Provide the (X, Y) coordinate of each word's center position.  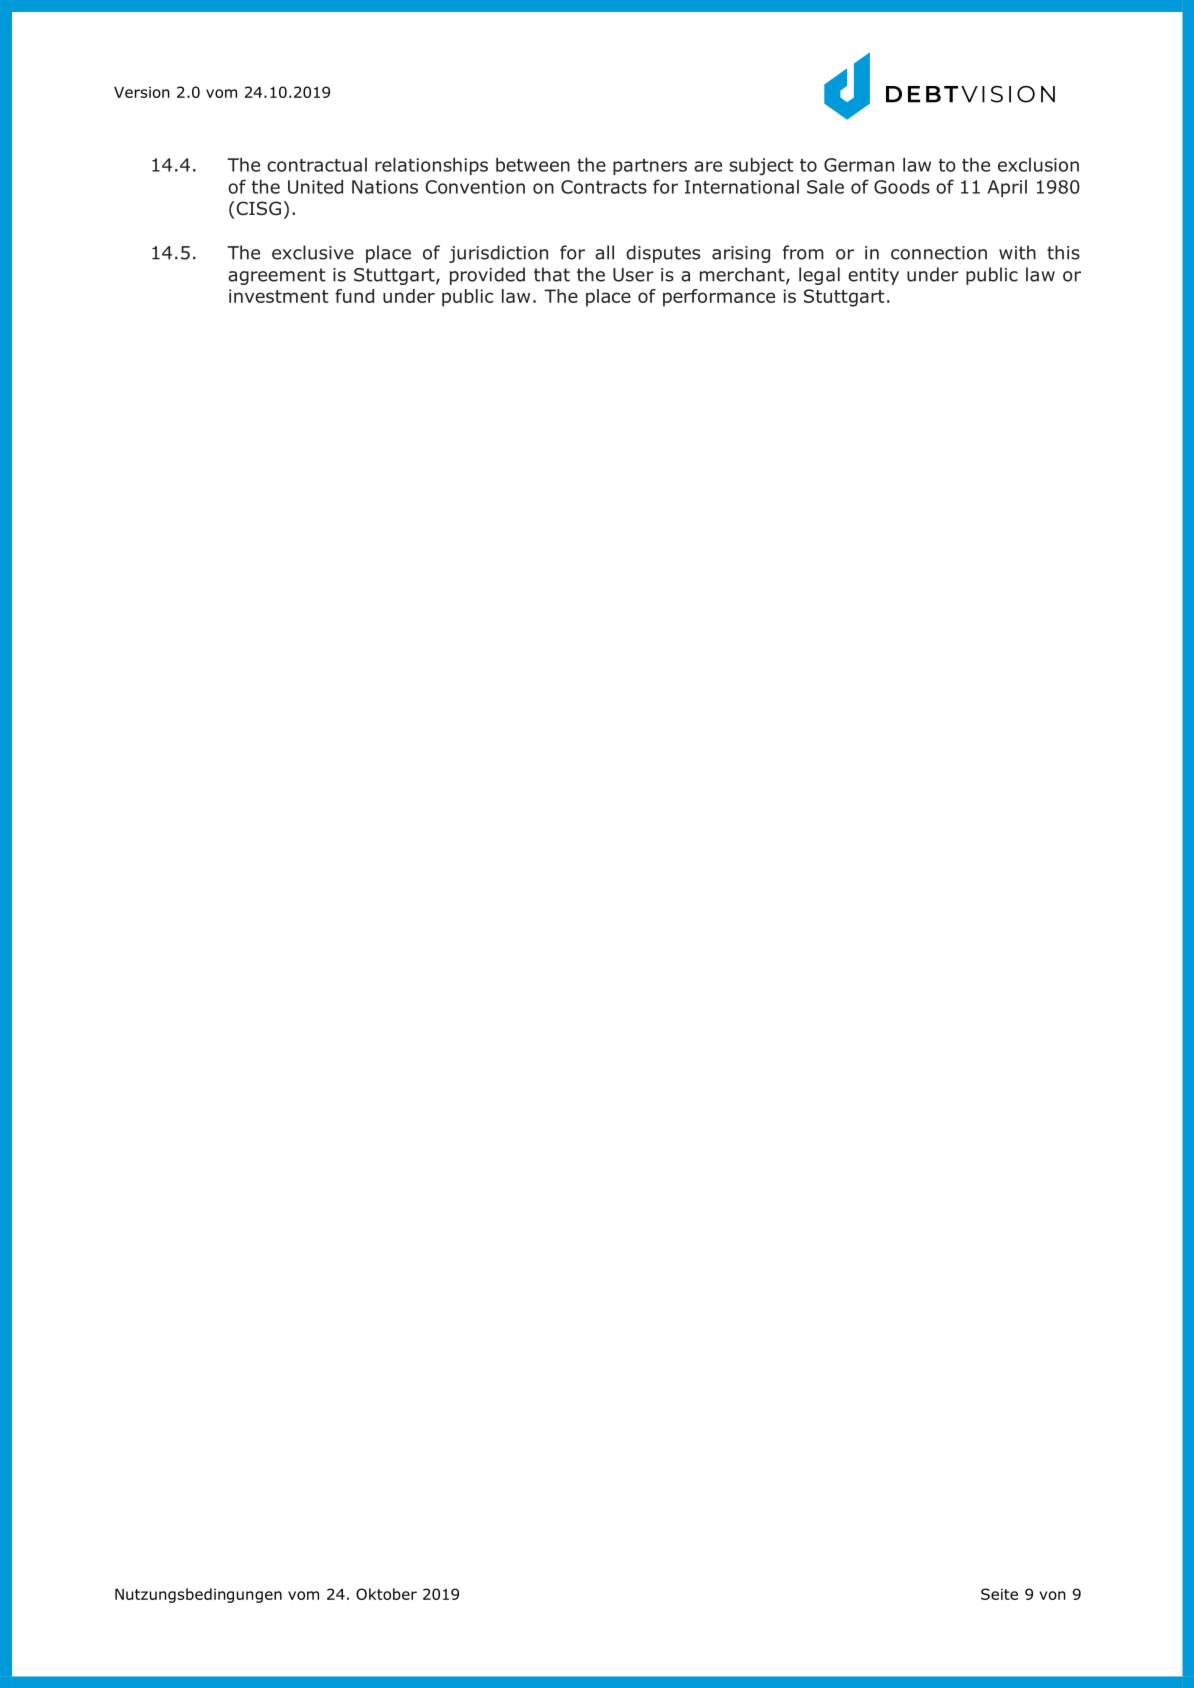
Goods (902, 186)
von (1052, 1595)
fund (354, 296)
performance (719, 298)
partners (650, 167)
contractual (317, 165)
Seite (999, 1594)
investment (279, 296)
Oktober (386, 1594)
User (633, 275)
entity (873, 276)
